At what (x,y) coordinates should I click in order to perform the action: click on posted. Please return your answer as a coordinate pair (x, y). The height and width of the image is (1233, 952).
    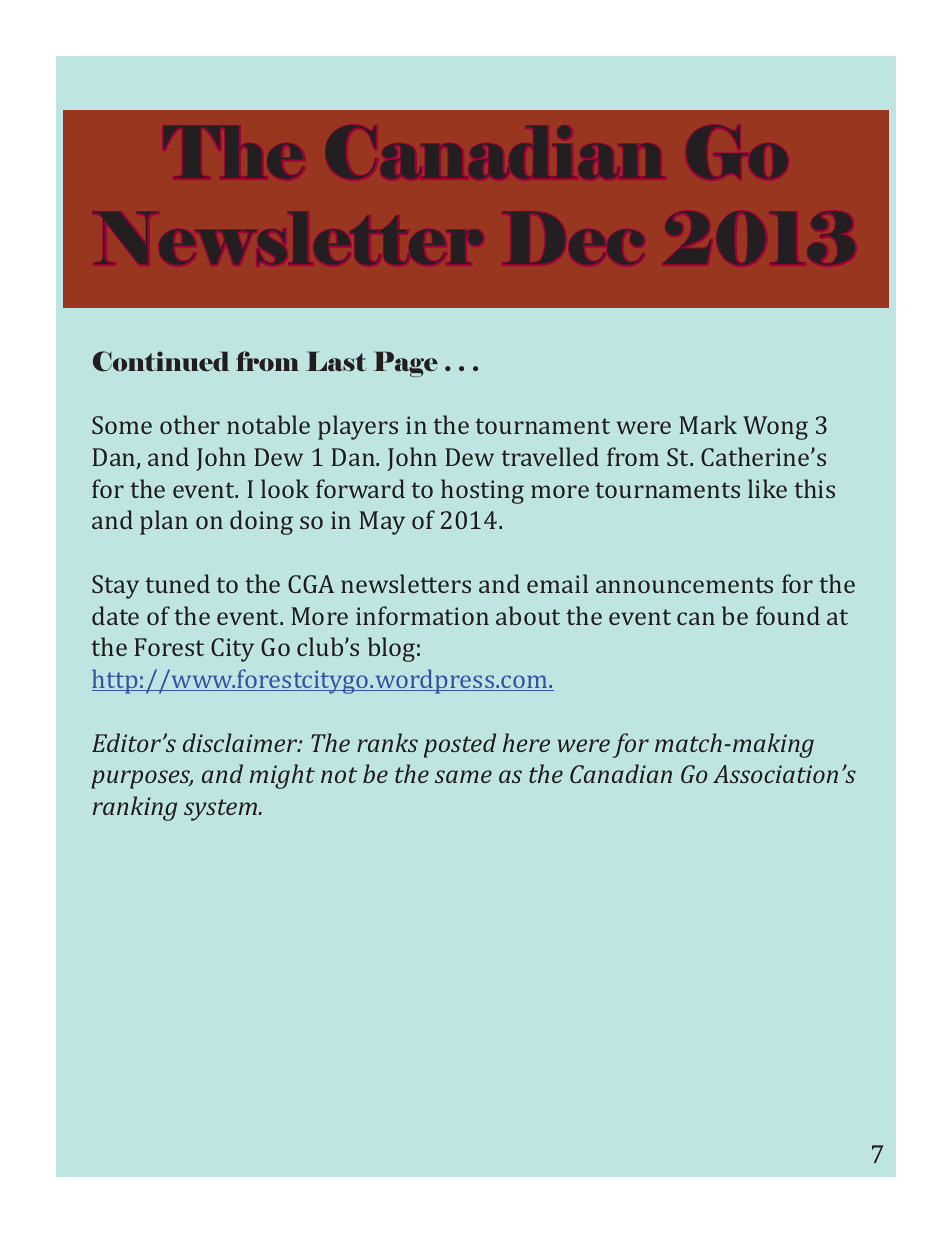
    Looking at the image, I should click on (460, 745).
